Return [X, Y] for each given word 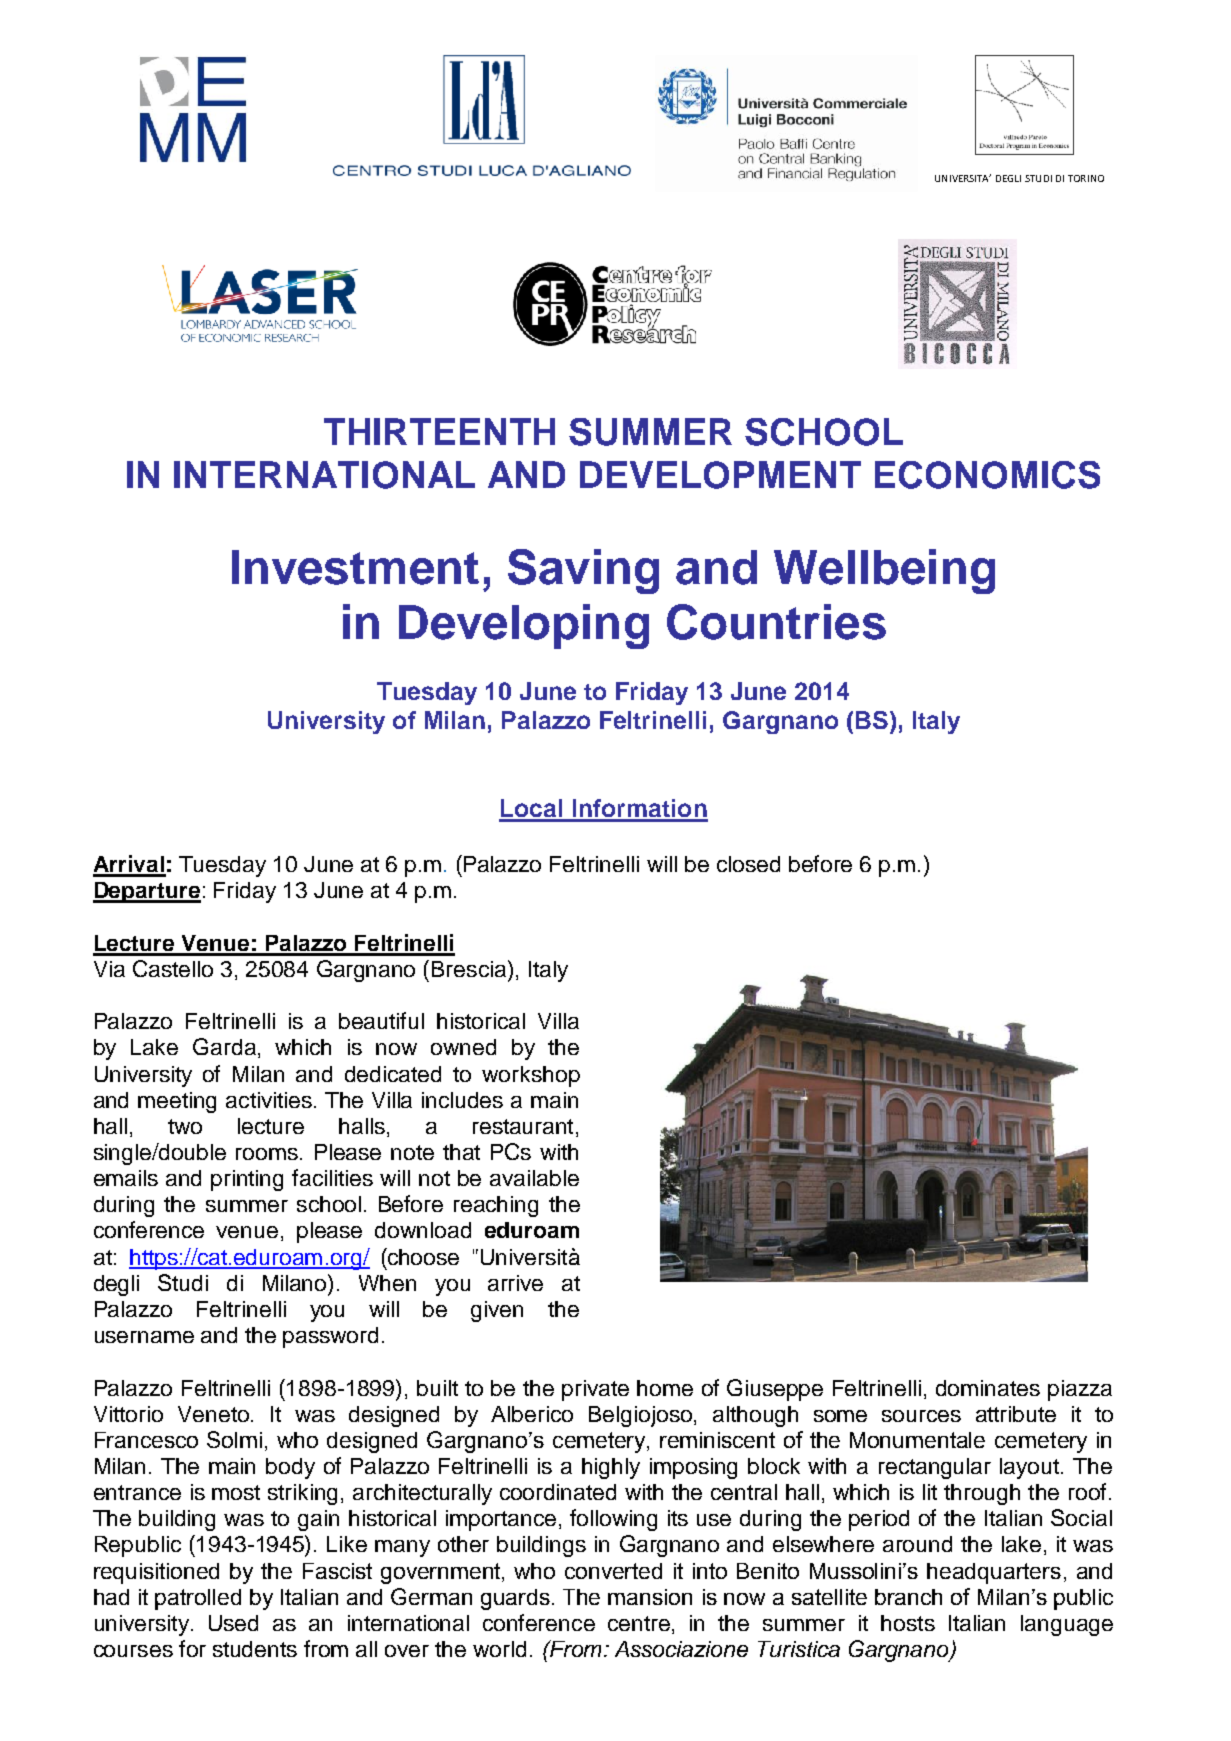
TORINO [1086, 178]
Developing [524, 626]
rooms [267, 1154]
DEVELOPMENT [720, 475]
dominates [988, 1388]
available [534, 1178]
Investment [355, 567]
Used [233, 1623]
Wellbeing [884, 571]
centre [639, 1623]
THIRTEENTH [439, 431]
